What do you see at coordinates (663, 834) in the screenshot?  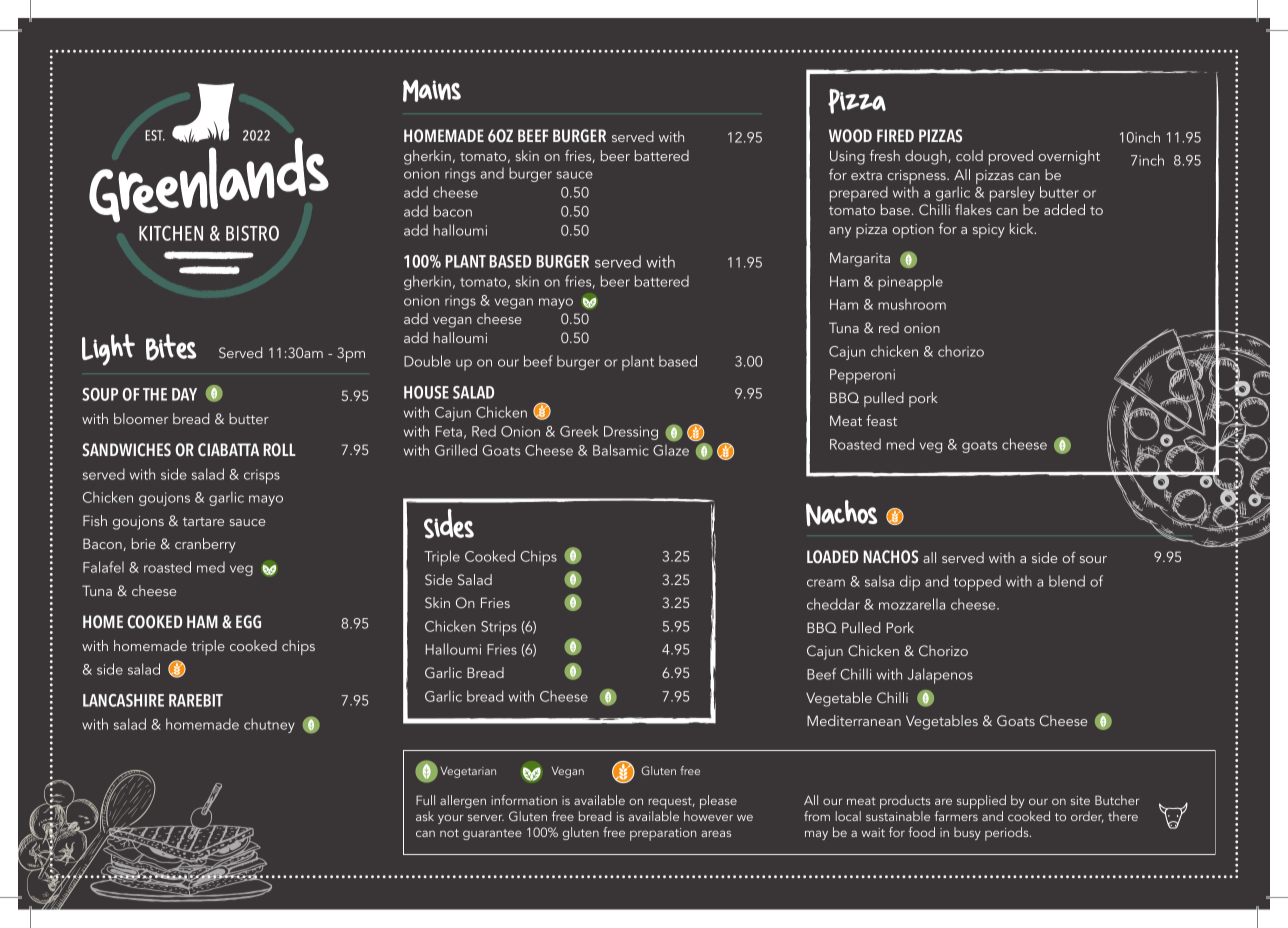 I see `preparation` at bounding box center [663, 834].
